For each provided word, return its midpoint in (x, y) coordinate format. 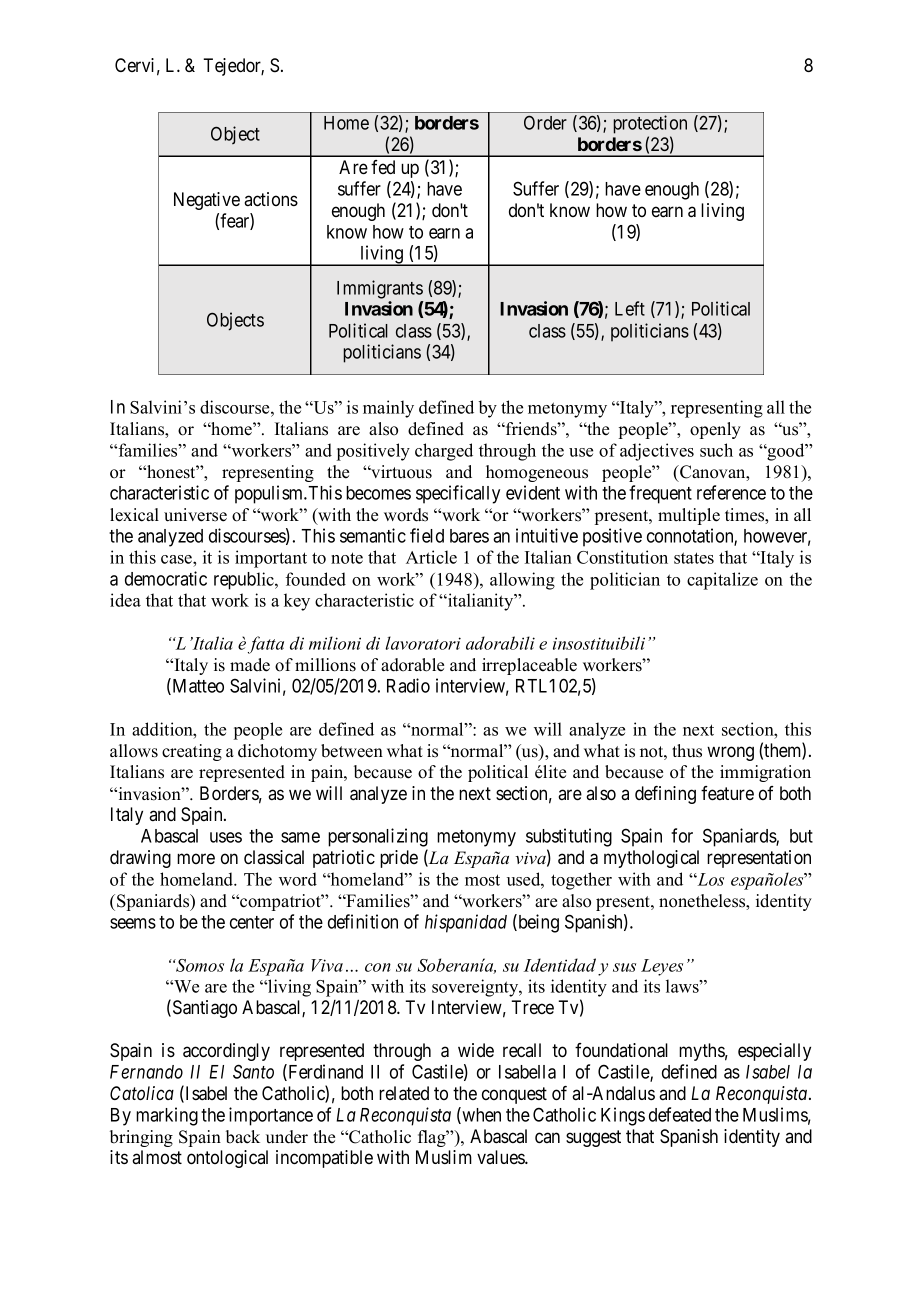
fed (383, 167)
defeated (680, 1114)
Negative (207, 201)
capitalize (722, 581)
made (250, 665)
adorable (412, 665)
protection (650, 124)
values (501, 1157)
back (243, 1137)
